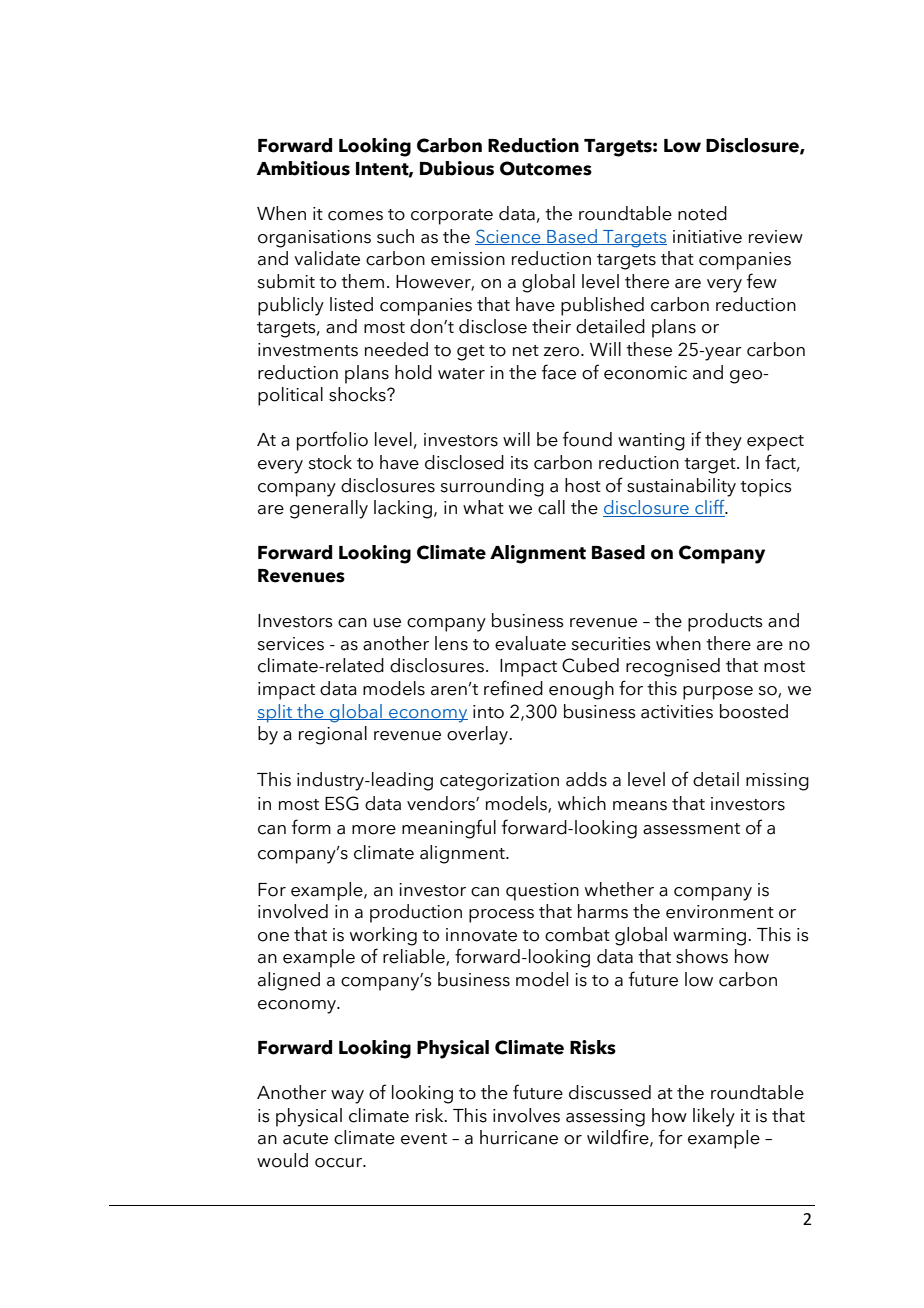  Describe the element at coordinates (509, 237) in the screenshot. I see `Science` at that location.
